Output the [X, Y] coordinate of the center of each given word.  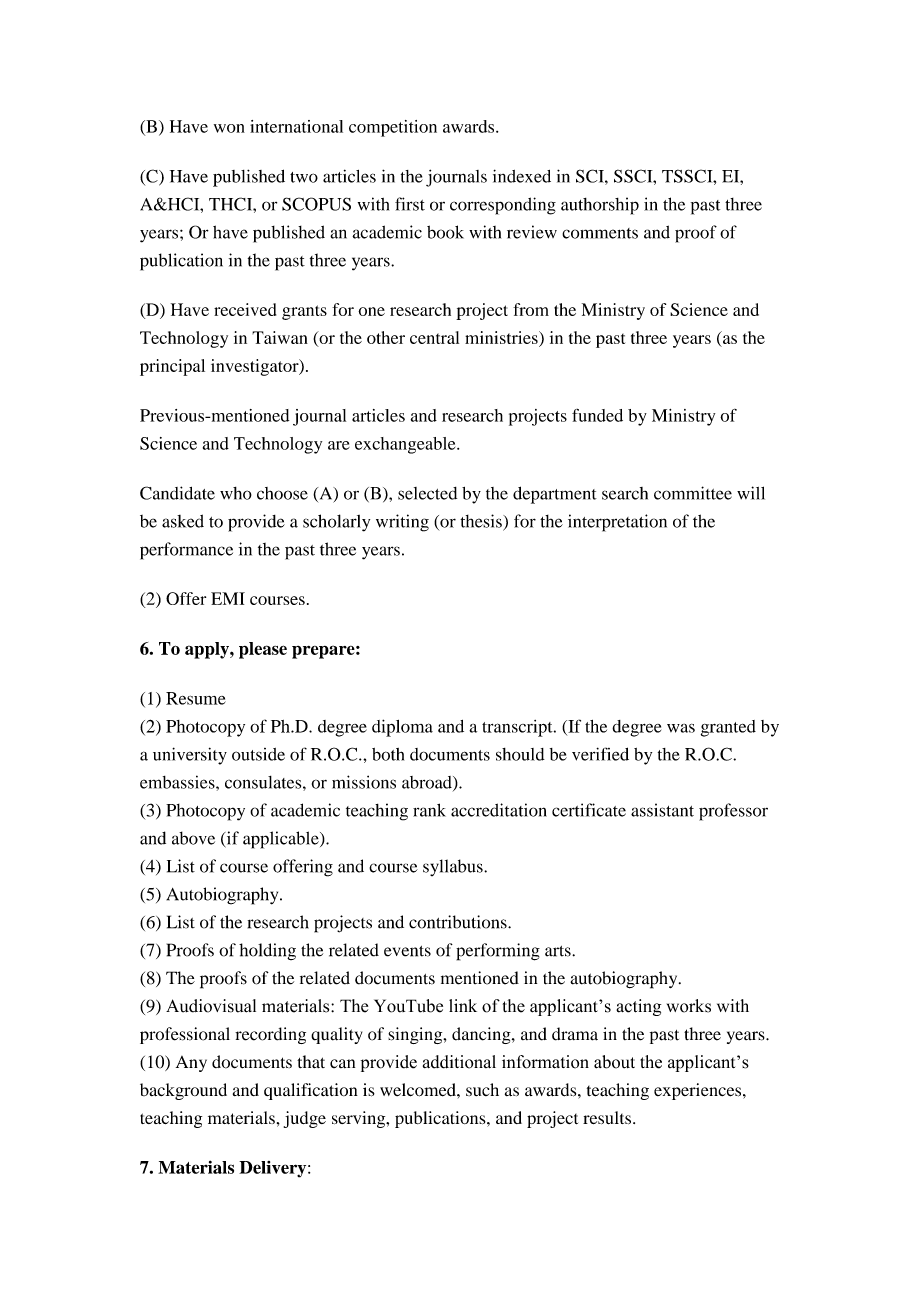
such [482, 1089]
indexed [522, 176]
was [681, 728]
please [263, 650]
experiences [699, 1091]
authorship [600, 206]
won [229, 128]
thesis [482, 521]
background [183, 1091]
